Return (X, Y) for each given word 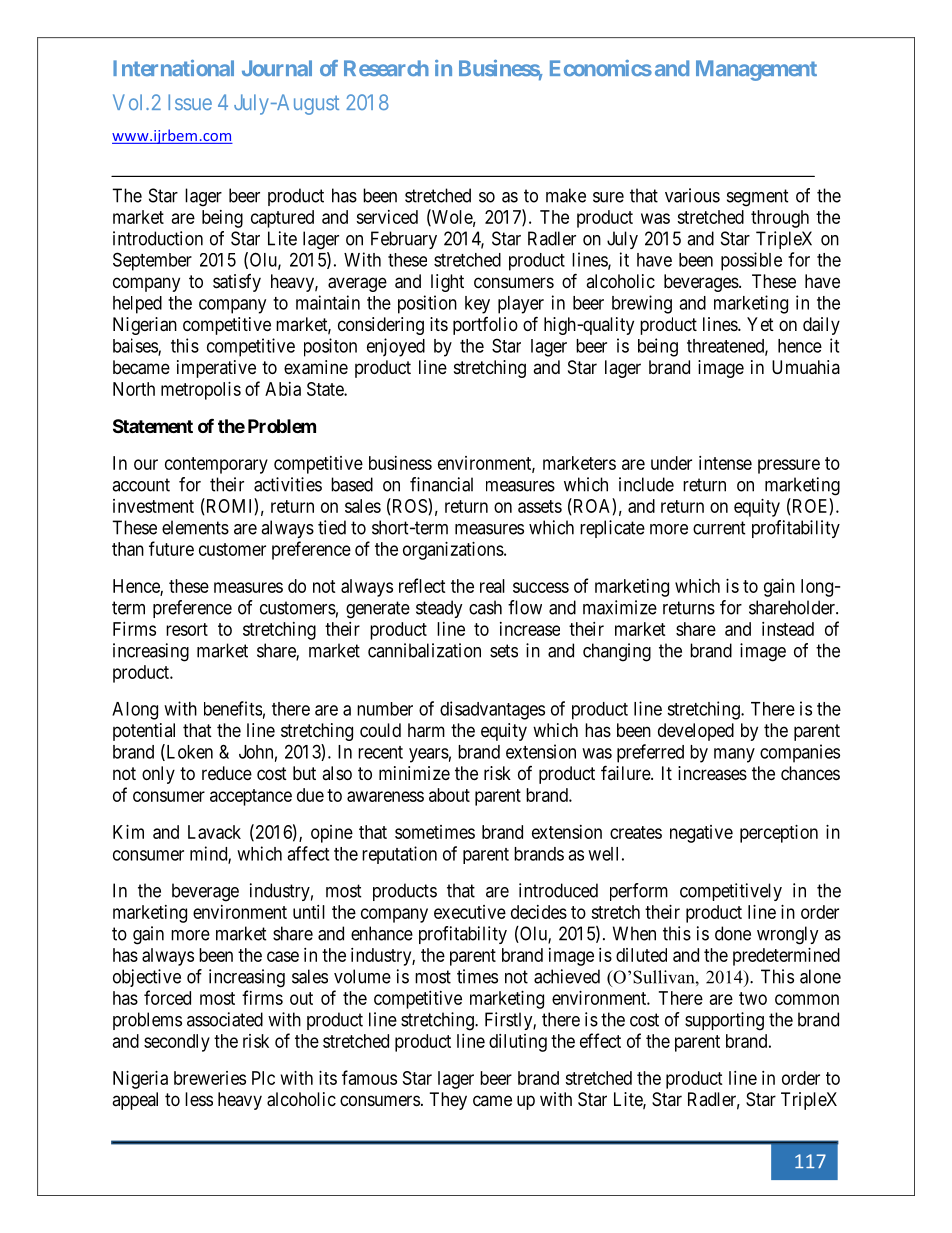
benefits (233, 708)
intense (725, 463)
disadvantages (492, 710)
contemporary (216, 465)
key (477, 305)
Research (386, 68)
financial (441, 484)
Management (756, 70)
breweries (210, 1078)
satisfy (237, 283)
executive (470, 912)
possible (751, 261)
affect (308, 853)
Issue (190, 102)
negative (701, 834)
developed (696, 732)
